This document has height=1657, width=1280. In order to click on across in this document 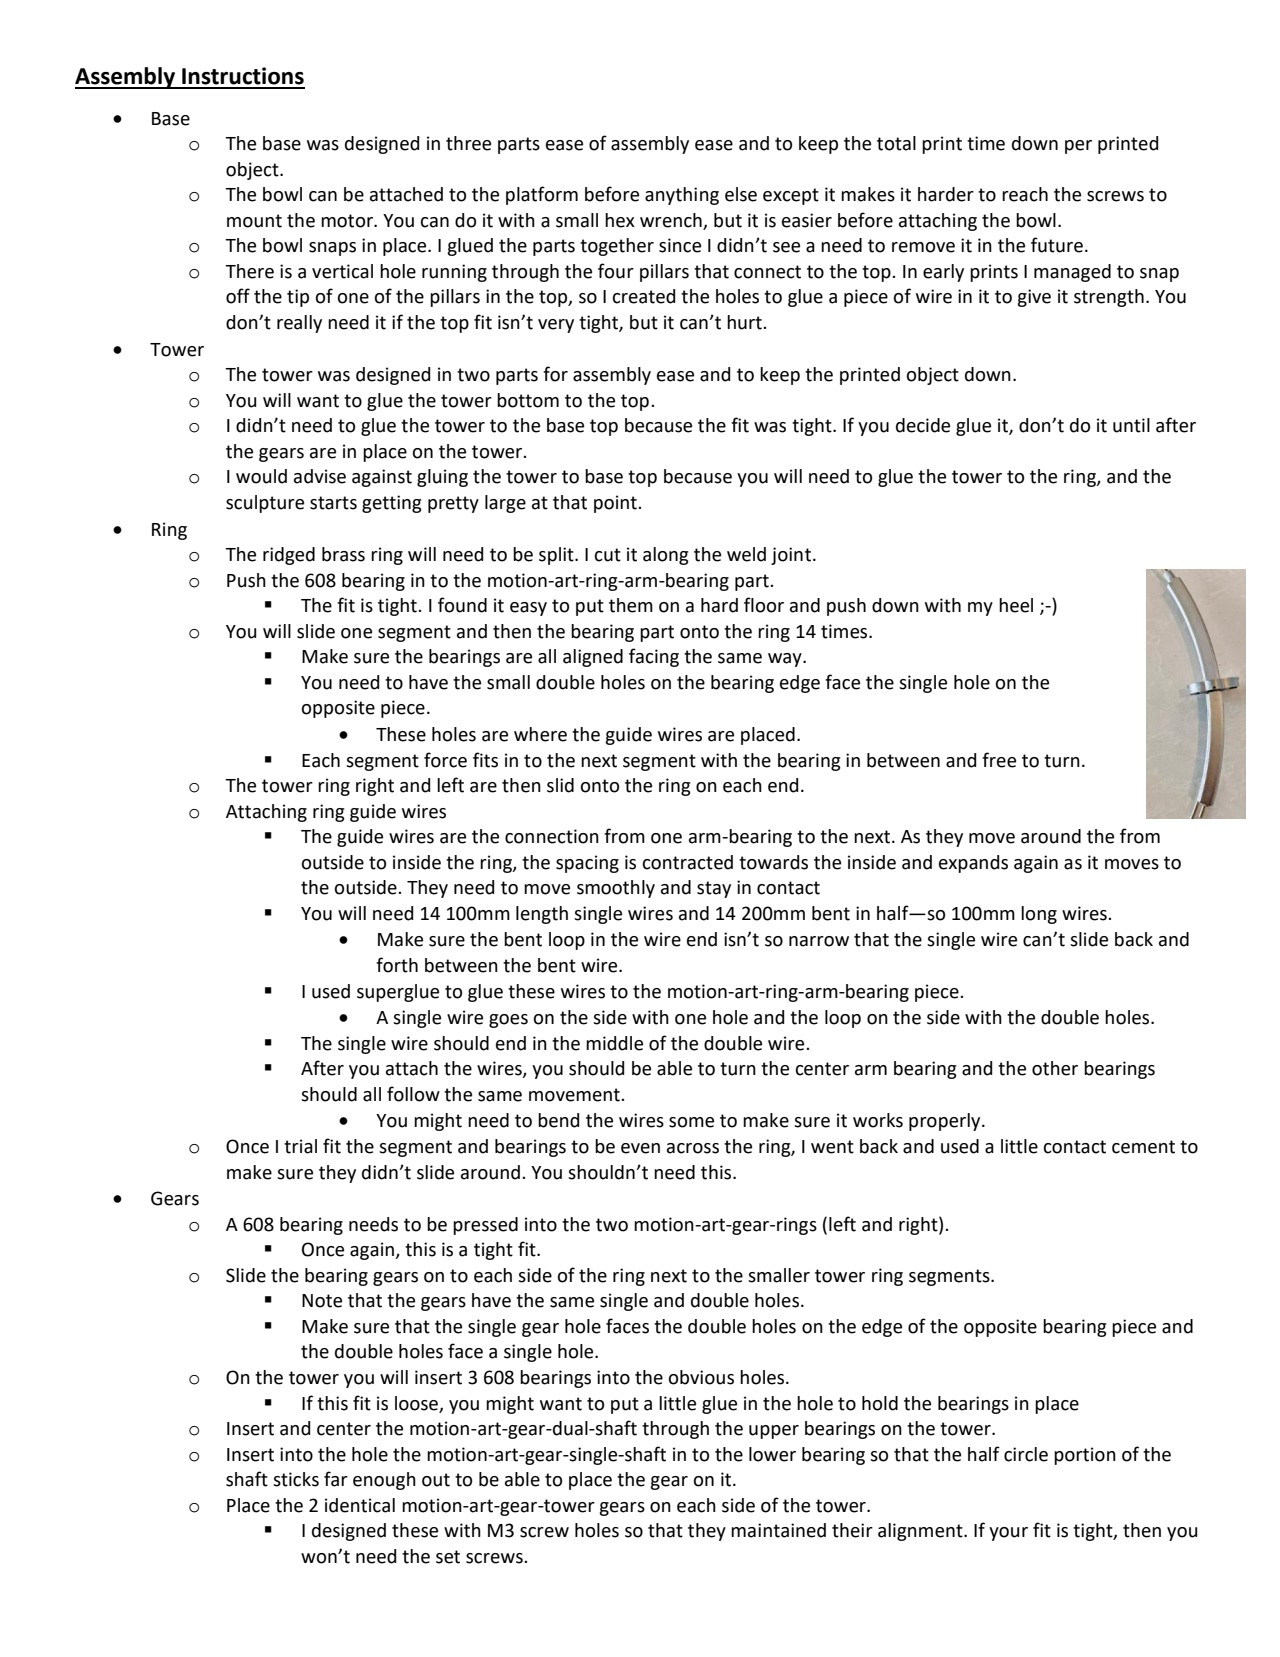, I will do `click(693, 1148)`.
